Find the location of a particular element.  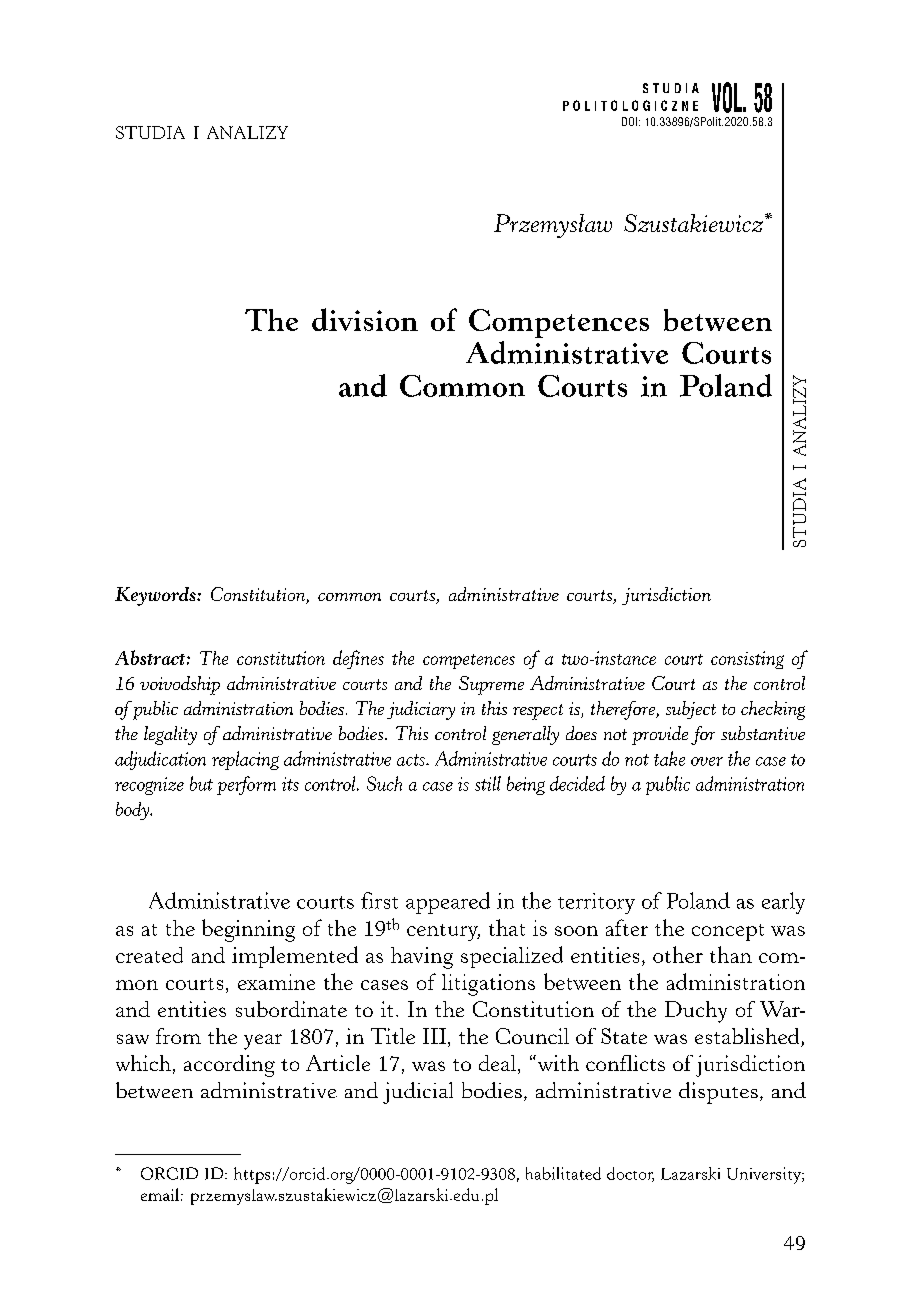

division is located at coordinates (365, 319).
